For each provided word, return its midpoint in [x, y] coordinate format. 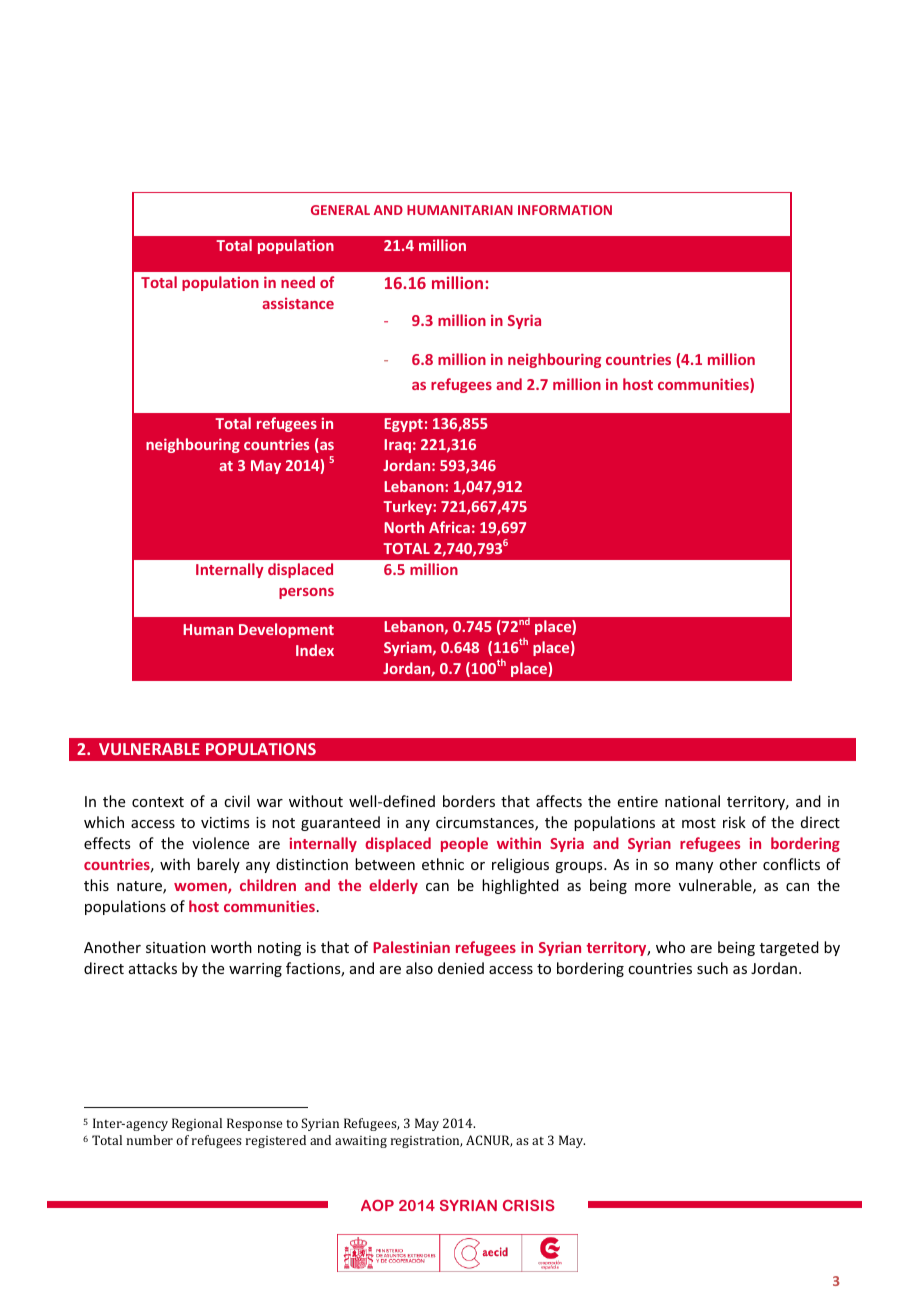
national [692, 801]
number [150, 1140]
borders [469, 801]
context [158, 802]
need [298, 282]
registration [426, 1142]
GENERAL [340, 210]
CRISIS [529, 1205]
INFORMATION [565, 210]
